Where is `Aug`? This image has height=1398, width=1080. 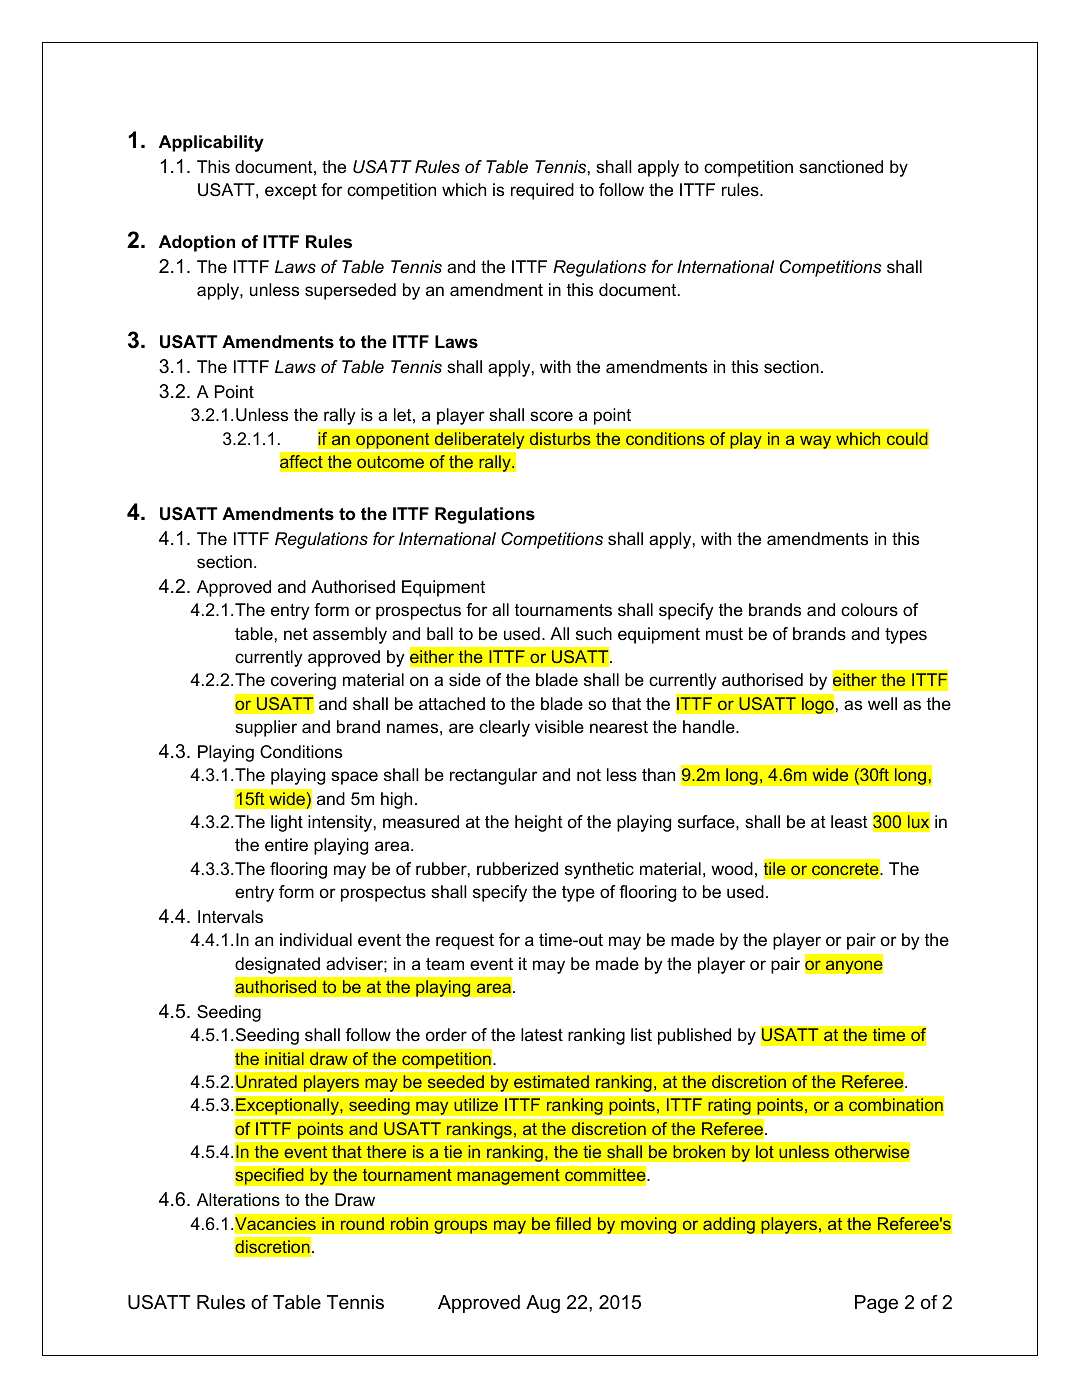
Aug is located at coordinates (543, 1304).
